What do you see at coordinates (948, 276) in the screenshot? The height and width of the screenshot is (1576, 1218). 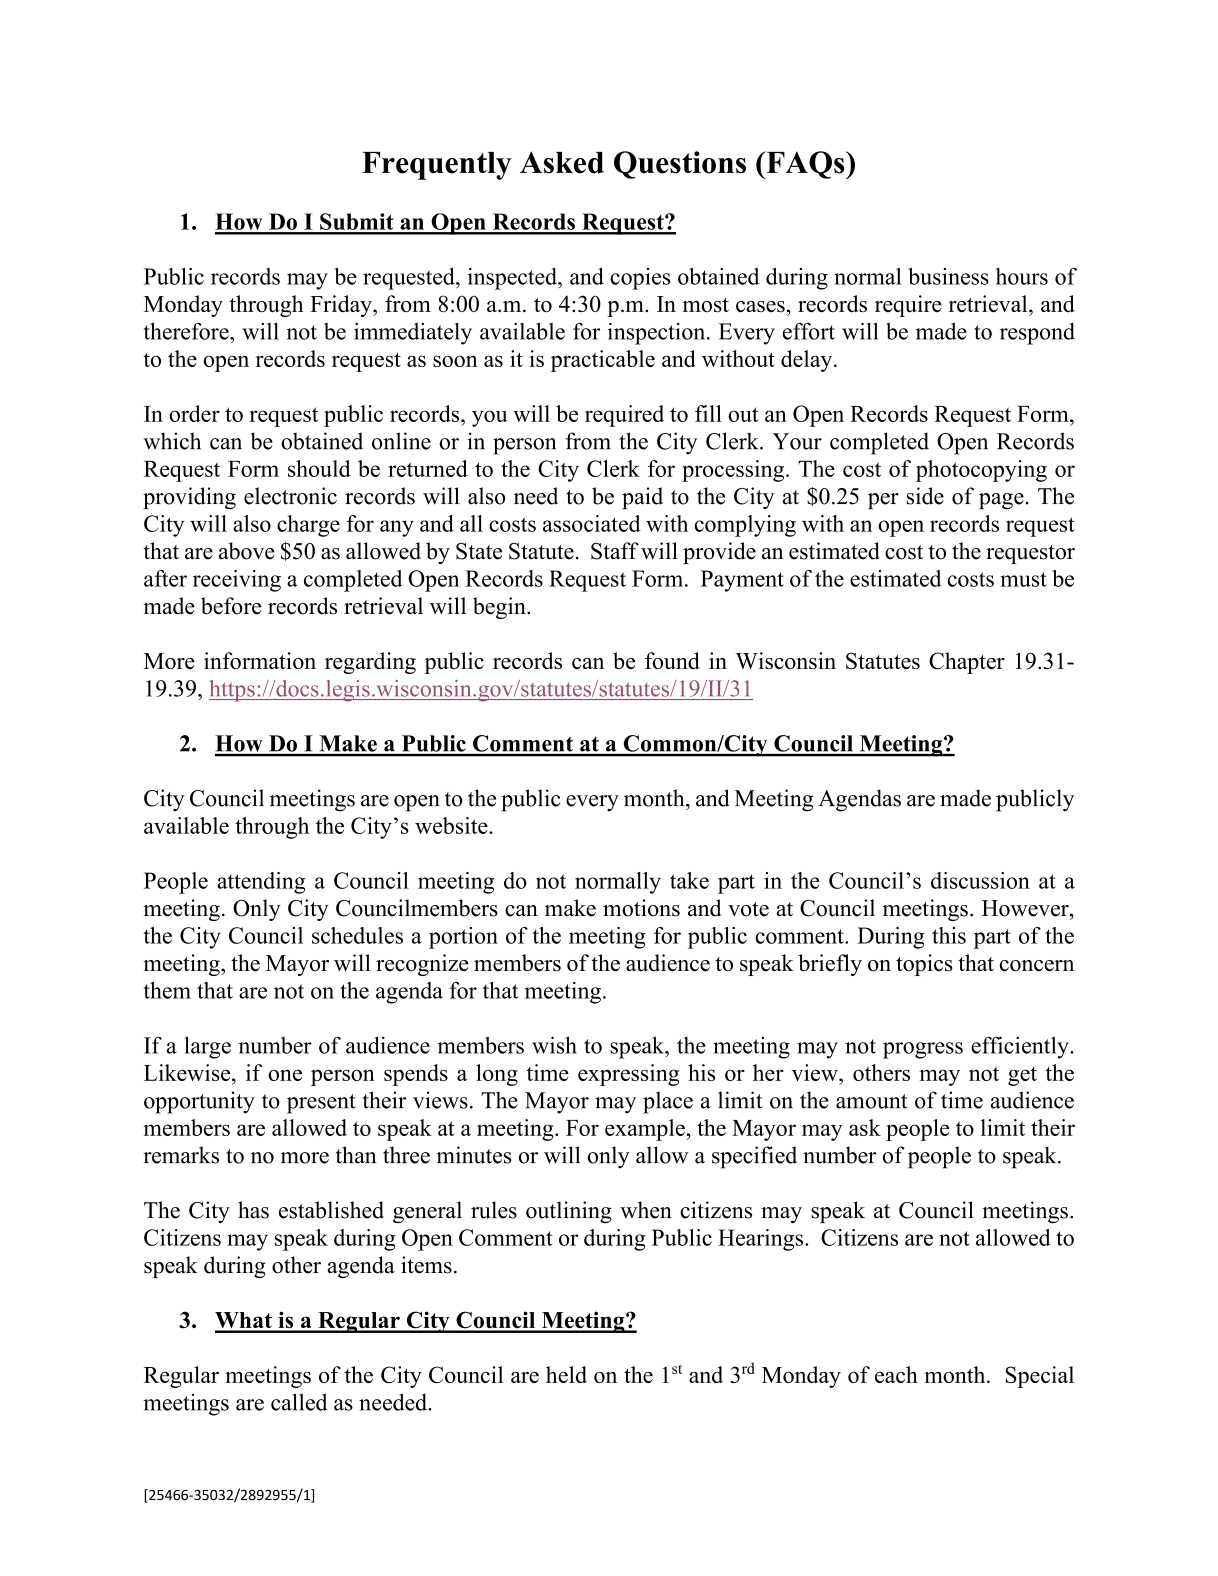 I see `business` at bounding box center [948, 276].
